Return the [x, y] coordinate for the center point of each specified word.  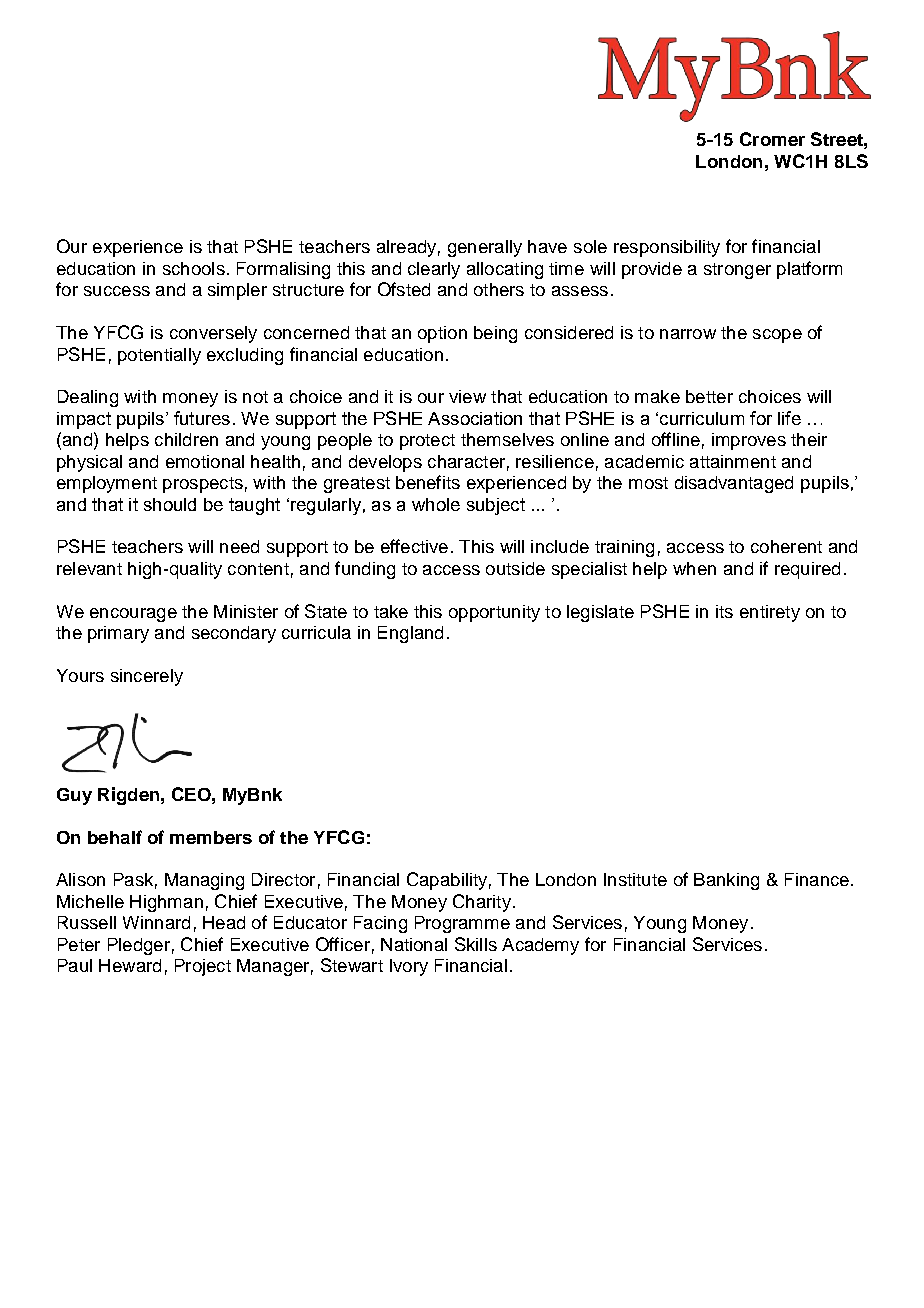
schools [194, 268]
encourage [133, 615]
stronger [737, 271]
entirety [770, 613]
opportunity [494, 613]
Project [203, 967]
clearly [434, 270]
